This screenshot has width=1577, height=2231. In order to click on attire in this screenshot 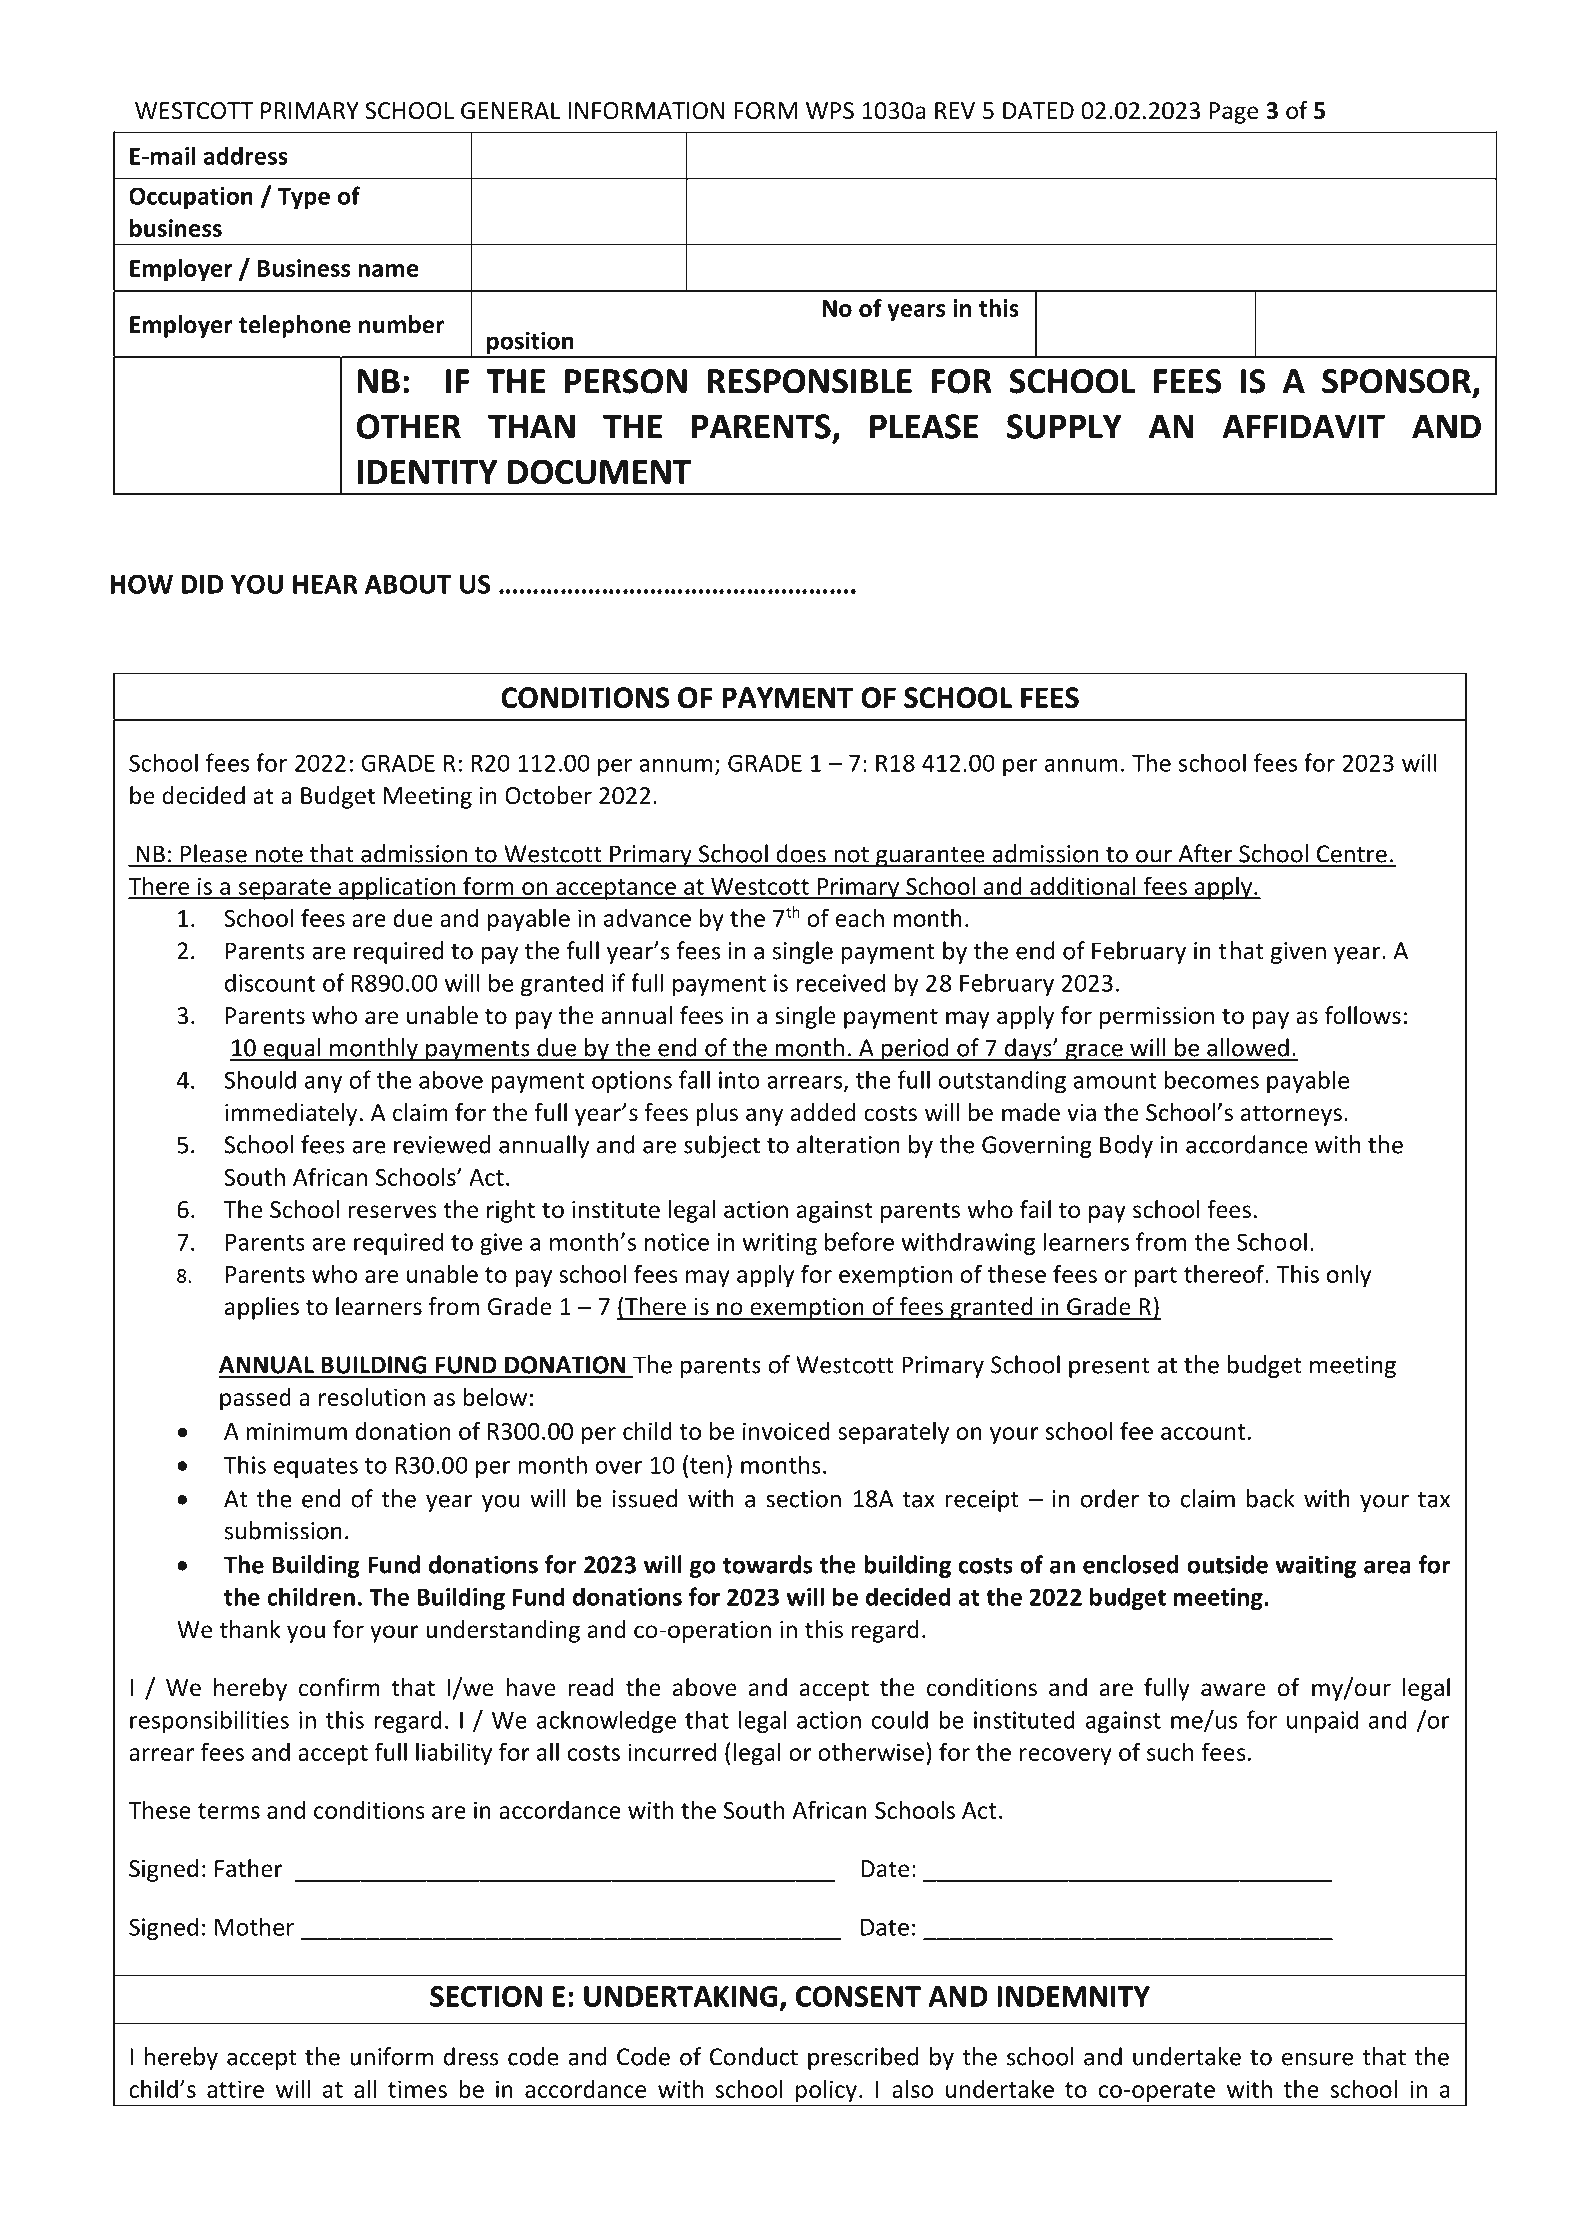, I will do `click(235, 2089)`.
